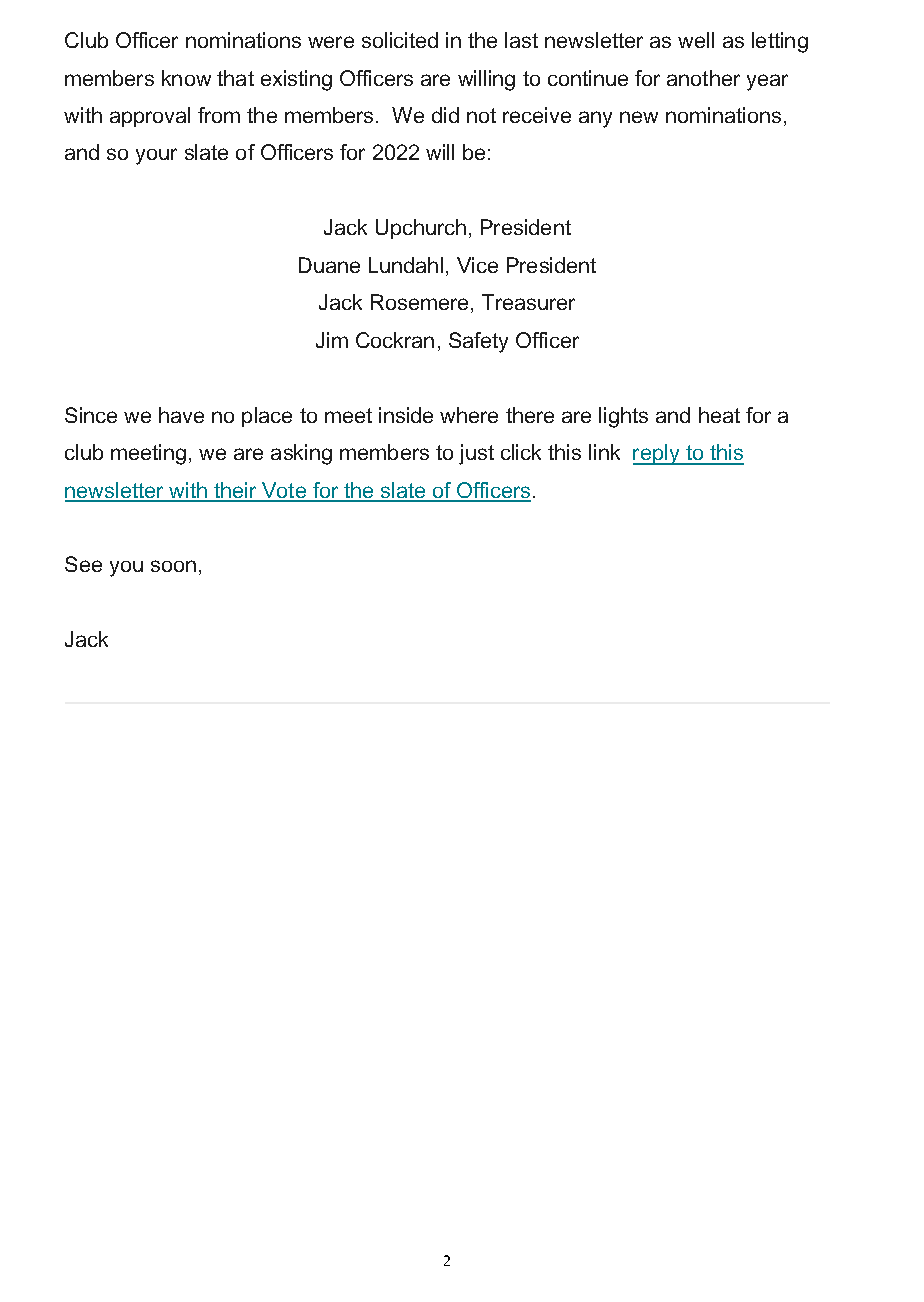 The image size is (924, 1302). I want to click on solicited, so click(400, 40).
